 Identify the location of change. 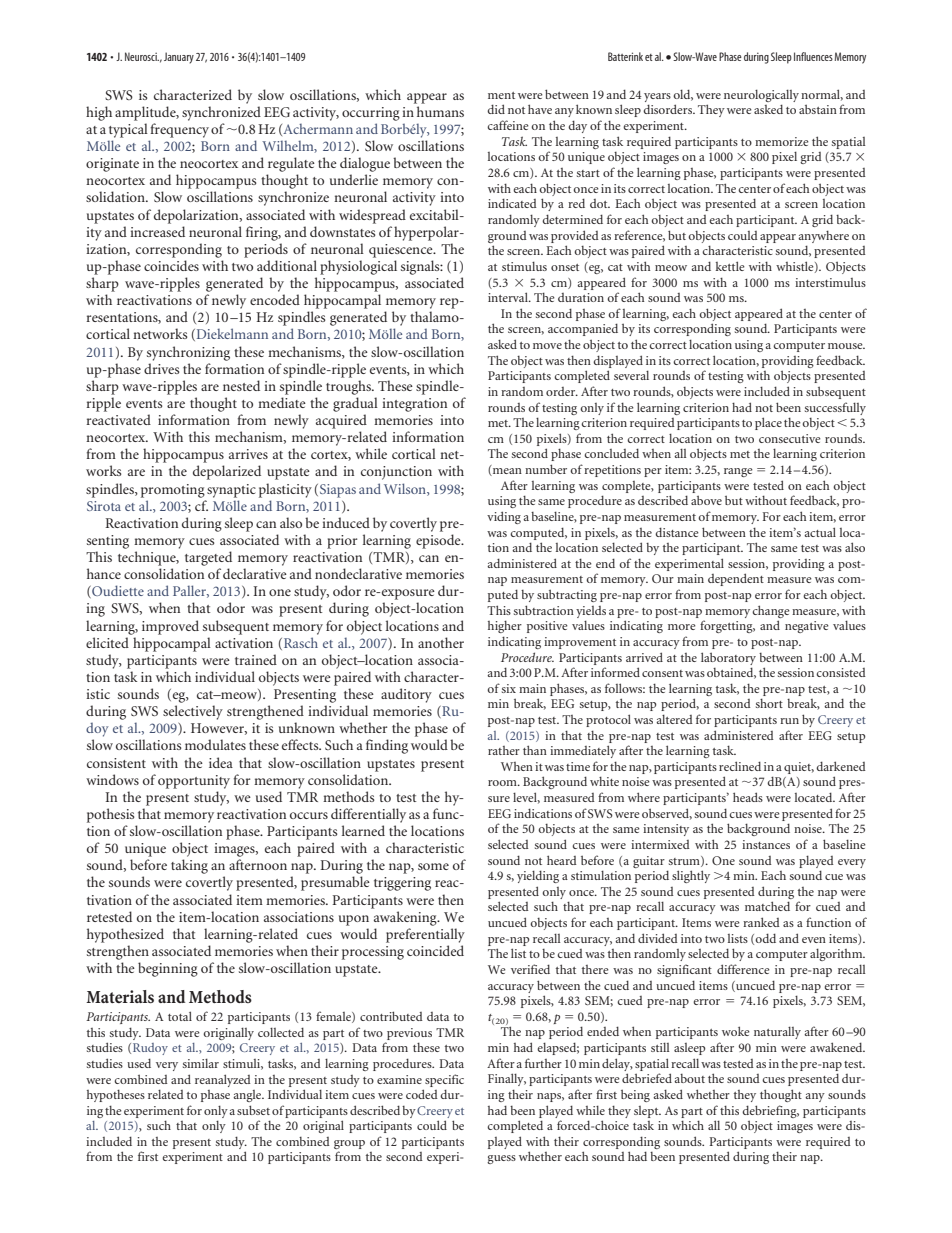
(771, 611).
